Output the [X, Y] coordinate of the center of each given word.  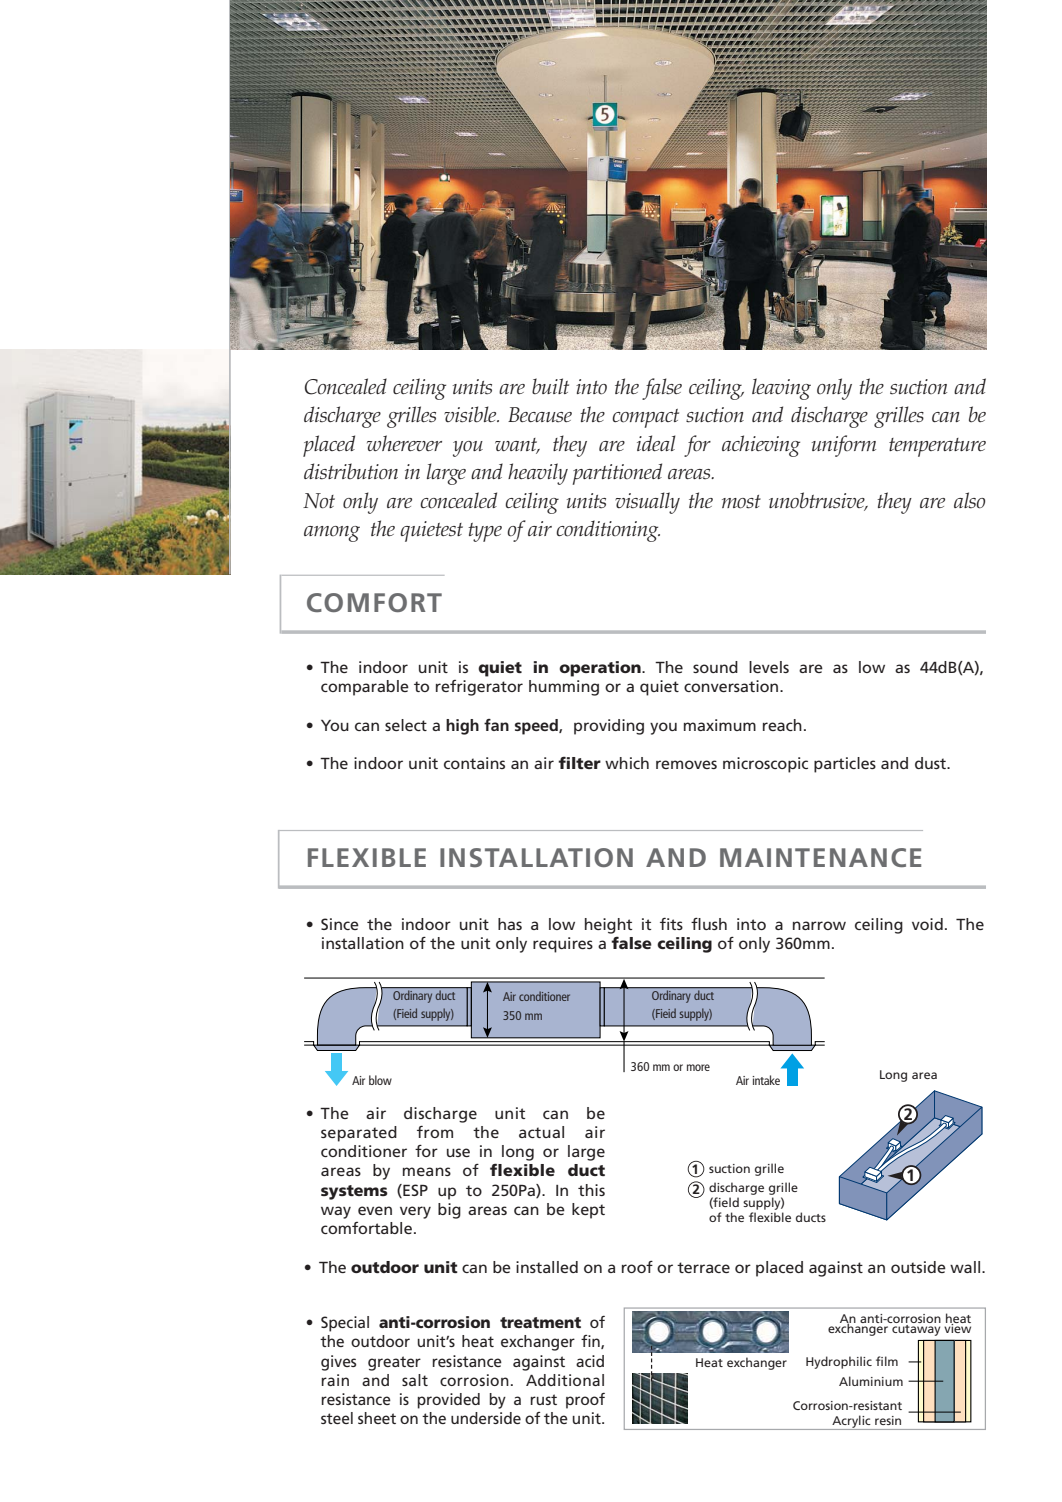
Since [340, 924]
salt [415, 1380]
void [927, 924]
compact [645, 418]
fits [671, 924]
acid [590, 1361]
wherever [404, 443]
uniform [844, 446]
